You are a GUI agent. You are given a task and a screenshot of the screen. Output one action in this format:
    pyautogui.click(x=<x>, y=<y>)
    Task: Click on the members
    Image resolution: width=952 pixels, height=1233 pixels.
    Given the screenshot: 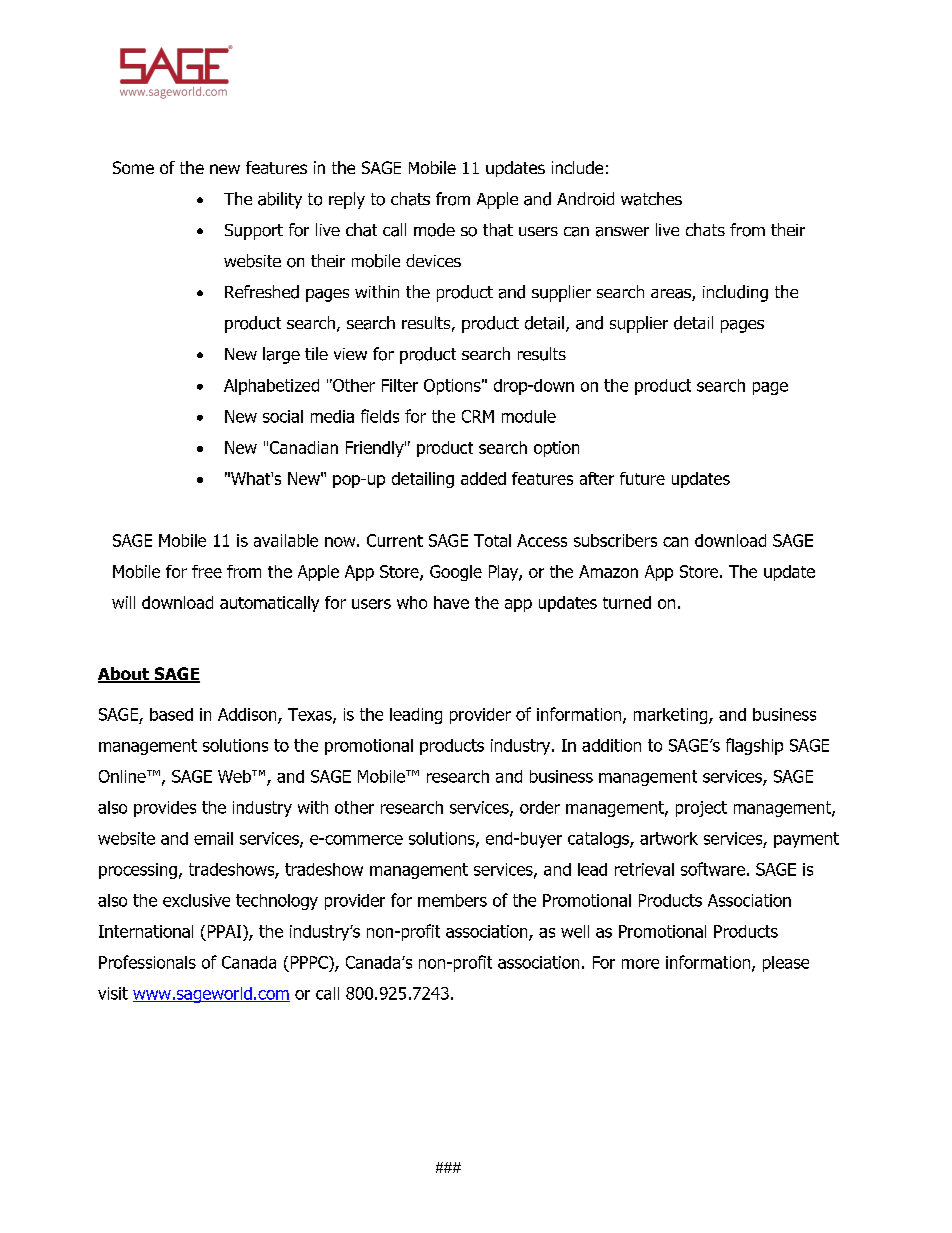 What is the action you would take?
    pyautogui.click(x=452, y=900)
